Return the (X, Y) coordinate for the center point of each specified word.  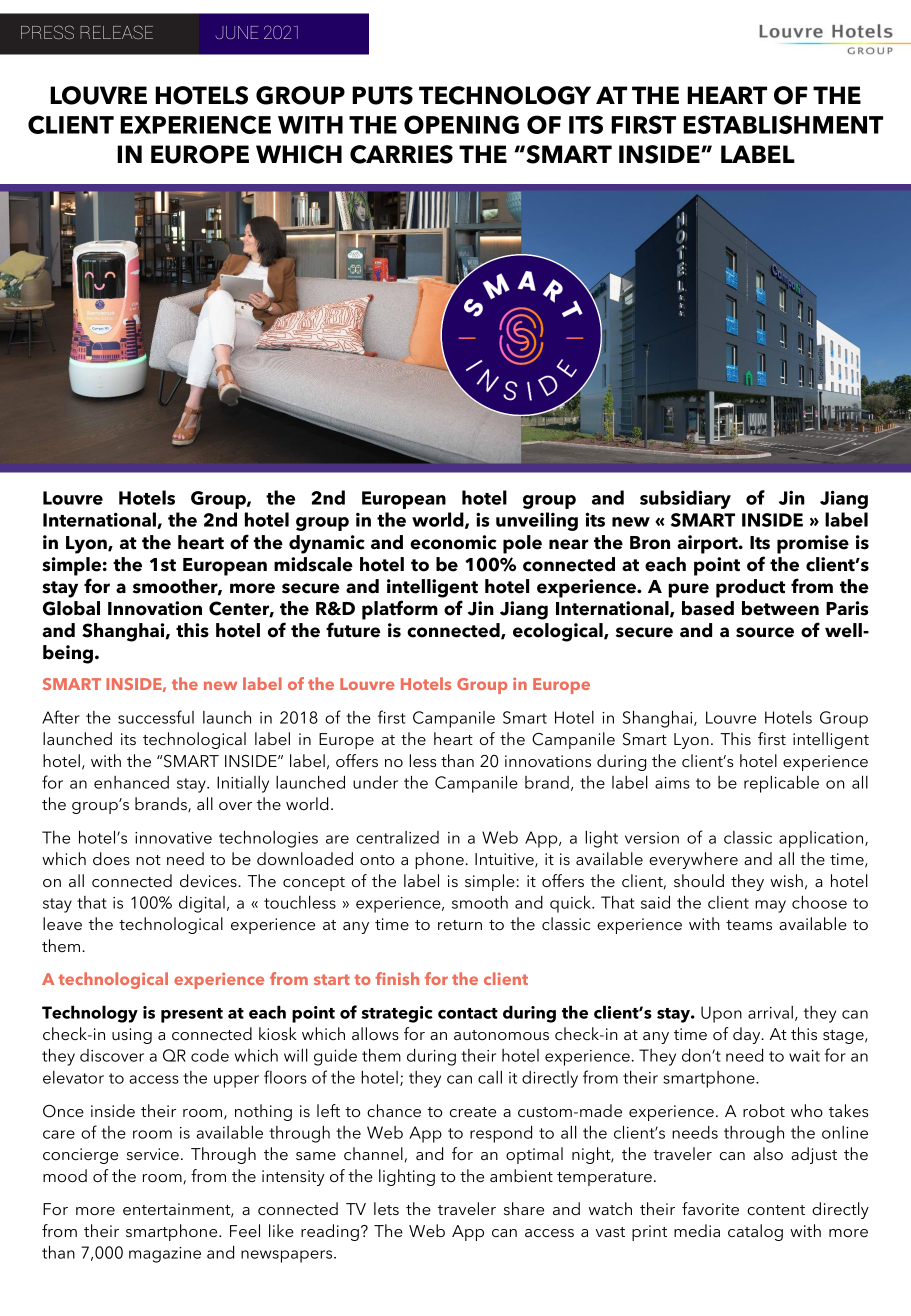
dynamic (327, 544)
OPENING (461, 124)
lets (386, 1208)
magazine (165, 1255)
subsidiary (685, 499)
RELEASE (116, 32)
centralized (397, 837)
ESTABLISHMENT (783, 124)
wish (786, 880)
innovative (173, 838)
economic (453, 542)
